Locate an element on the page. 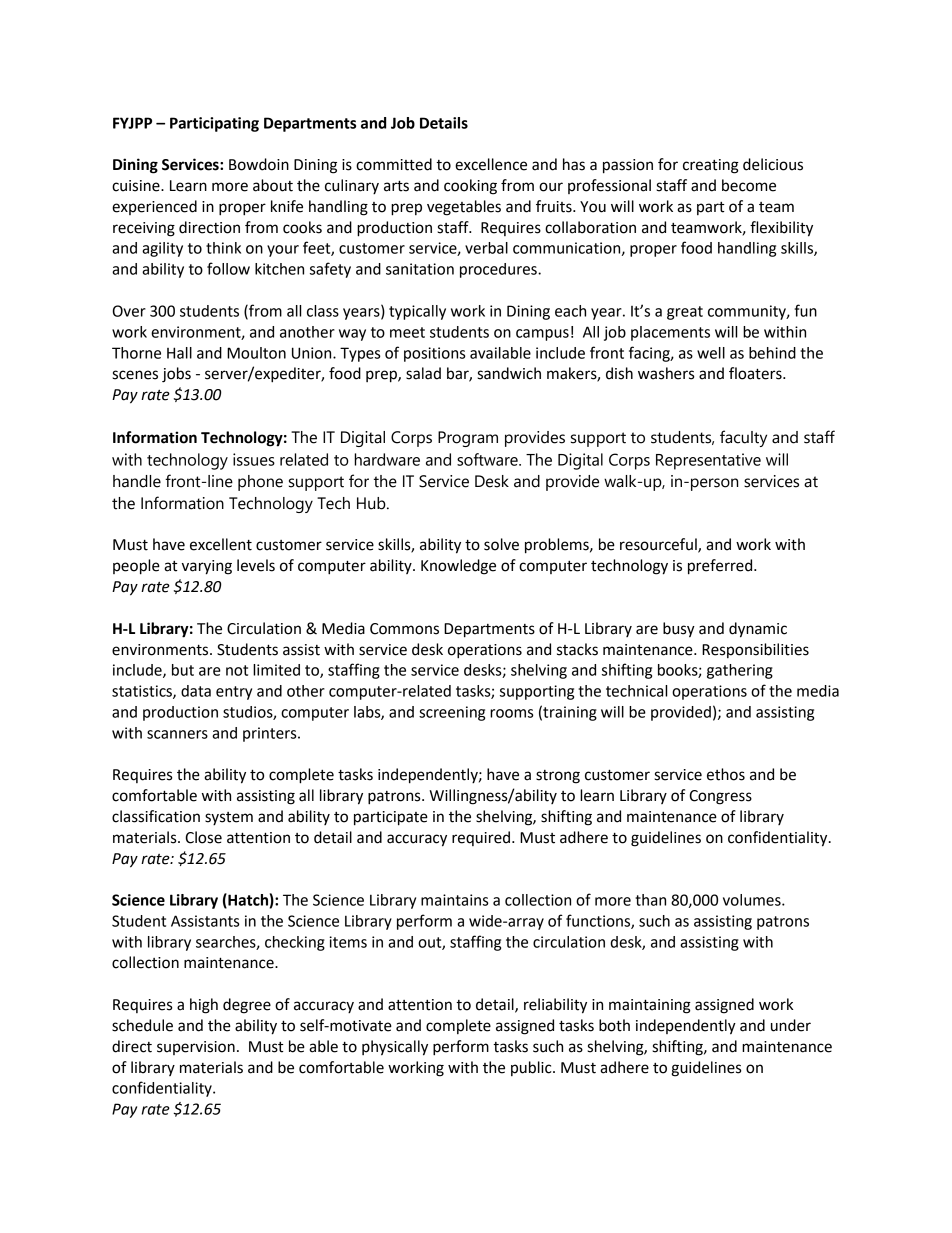  physically is located at coordinates (395, 1048).
